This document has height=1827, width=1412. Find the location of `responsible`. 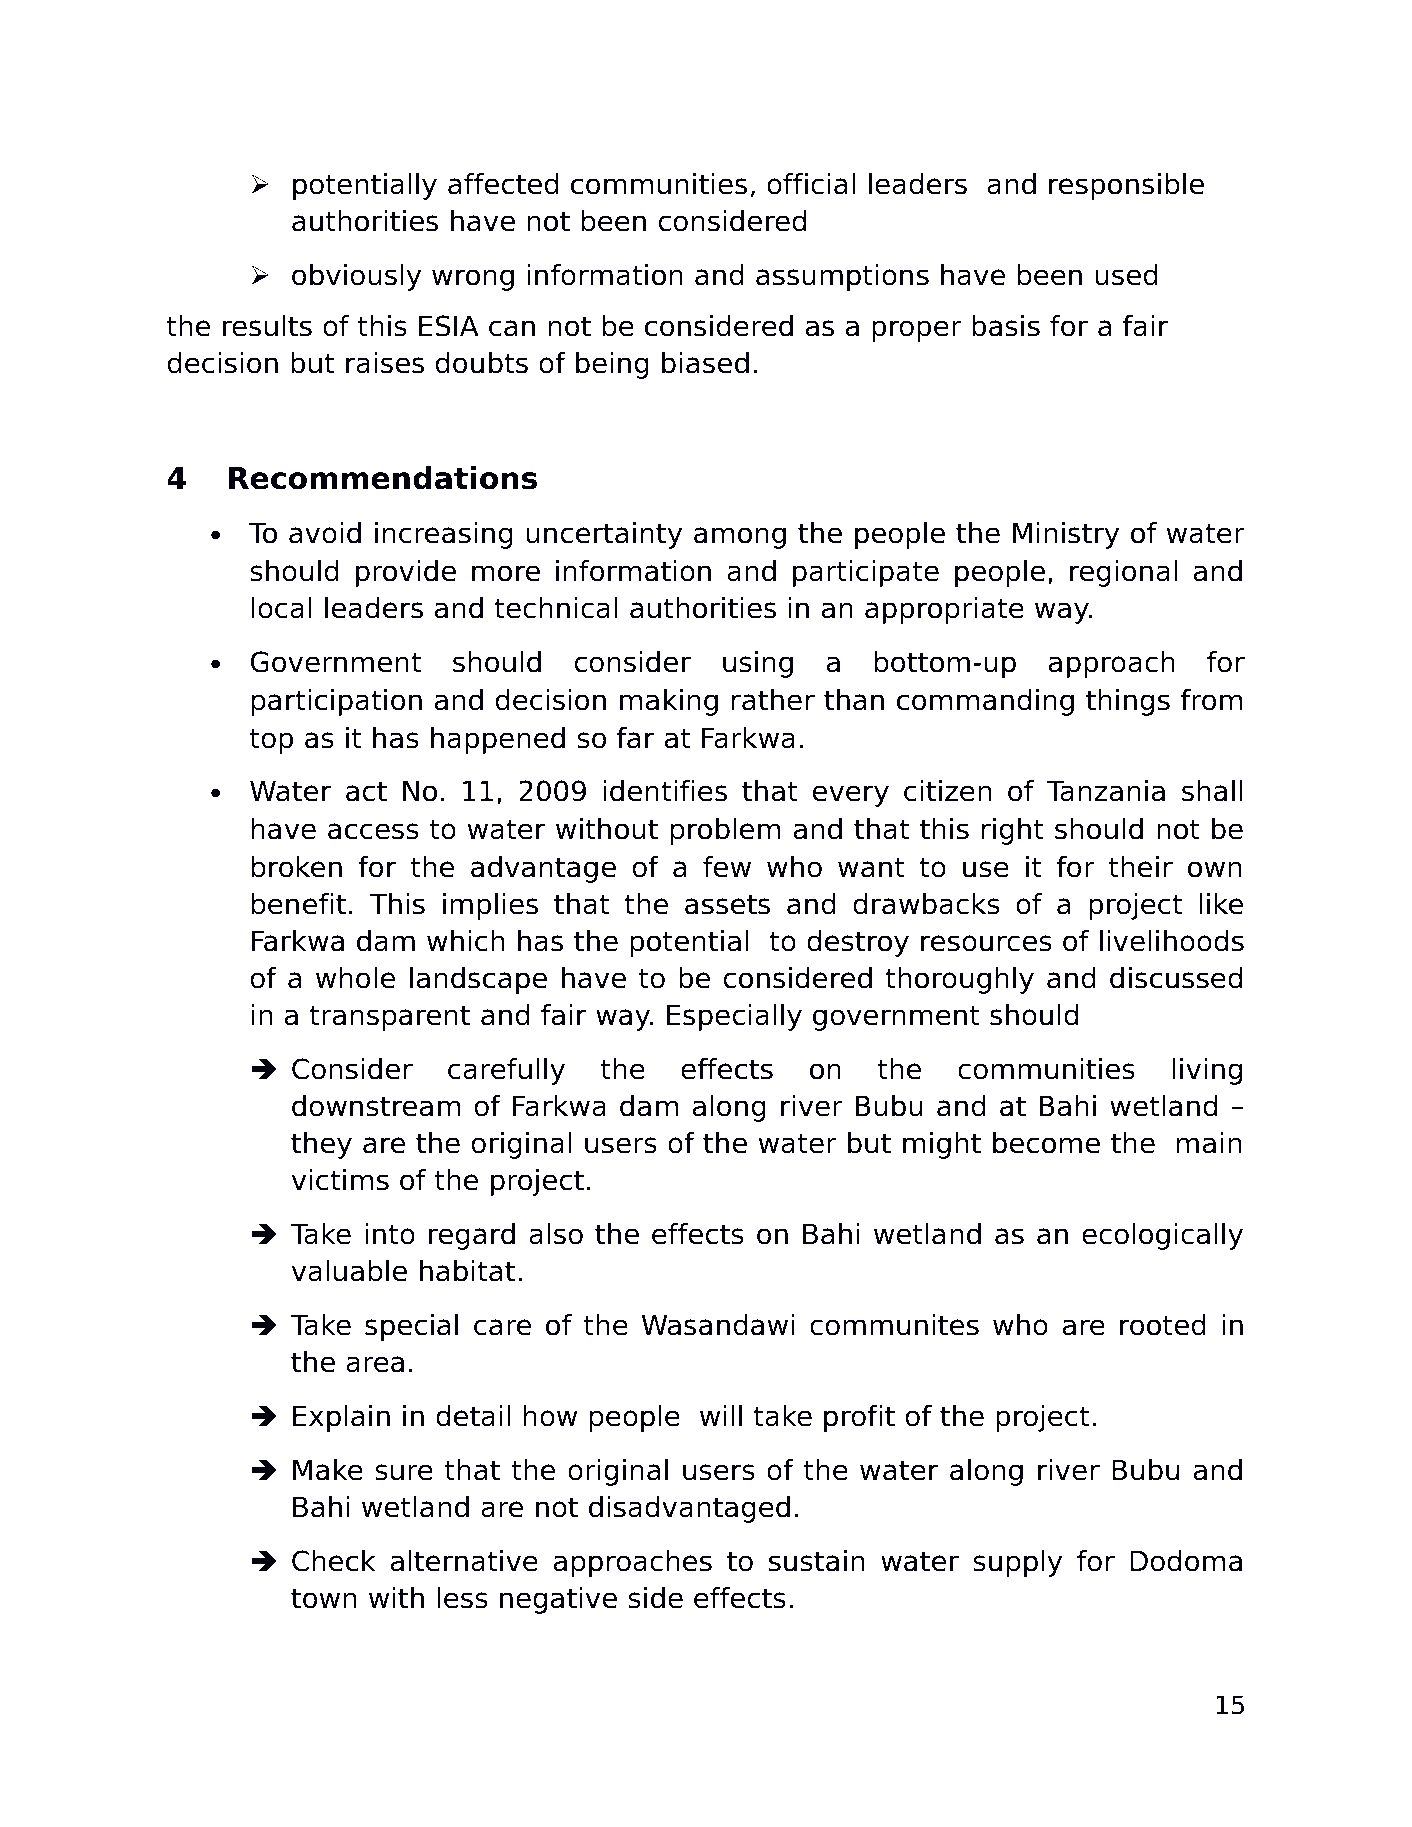

responsible is located at coordinates (1126, 186).
